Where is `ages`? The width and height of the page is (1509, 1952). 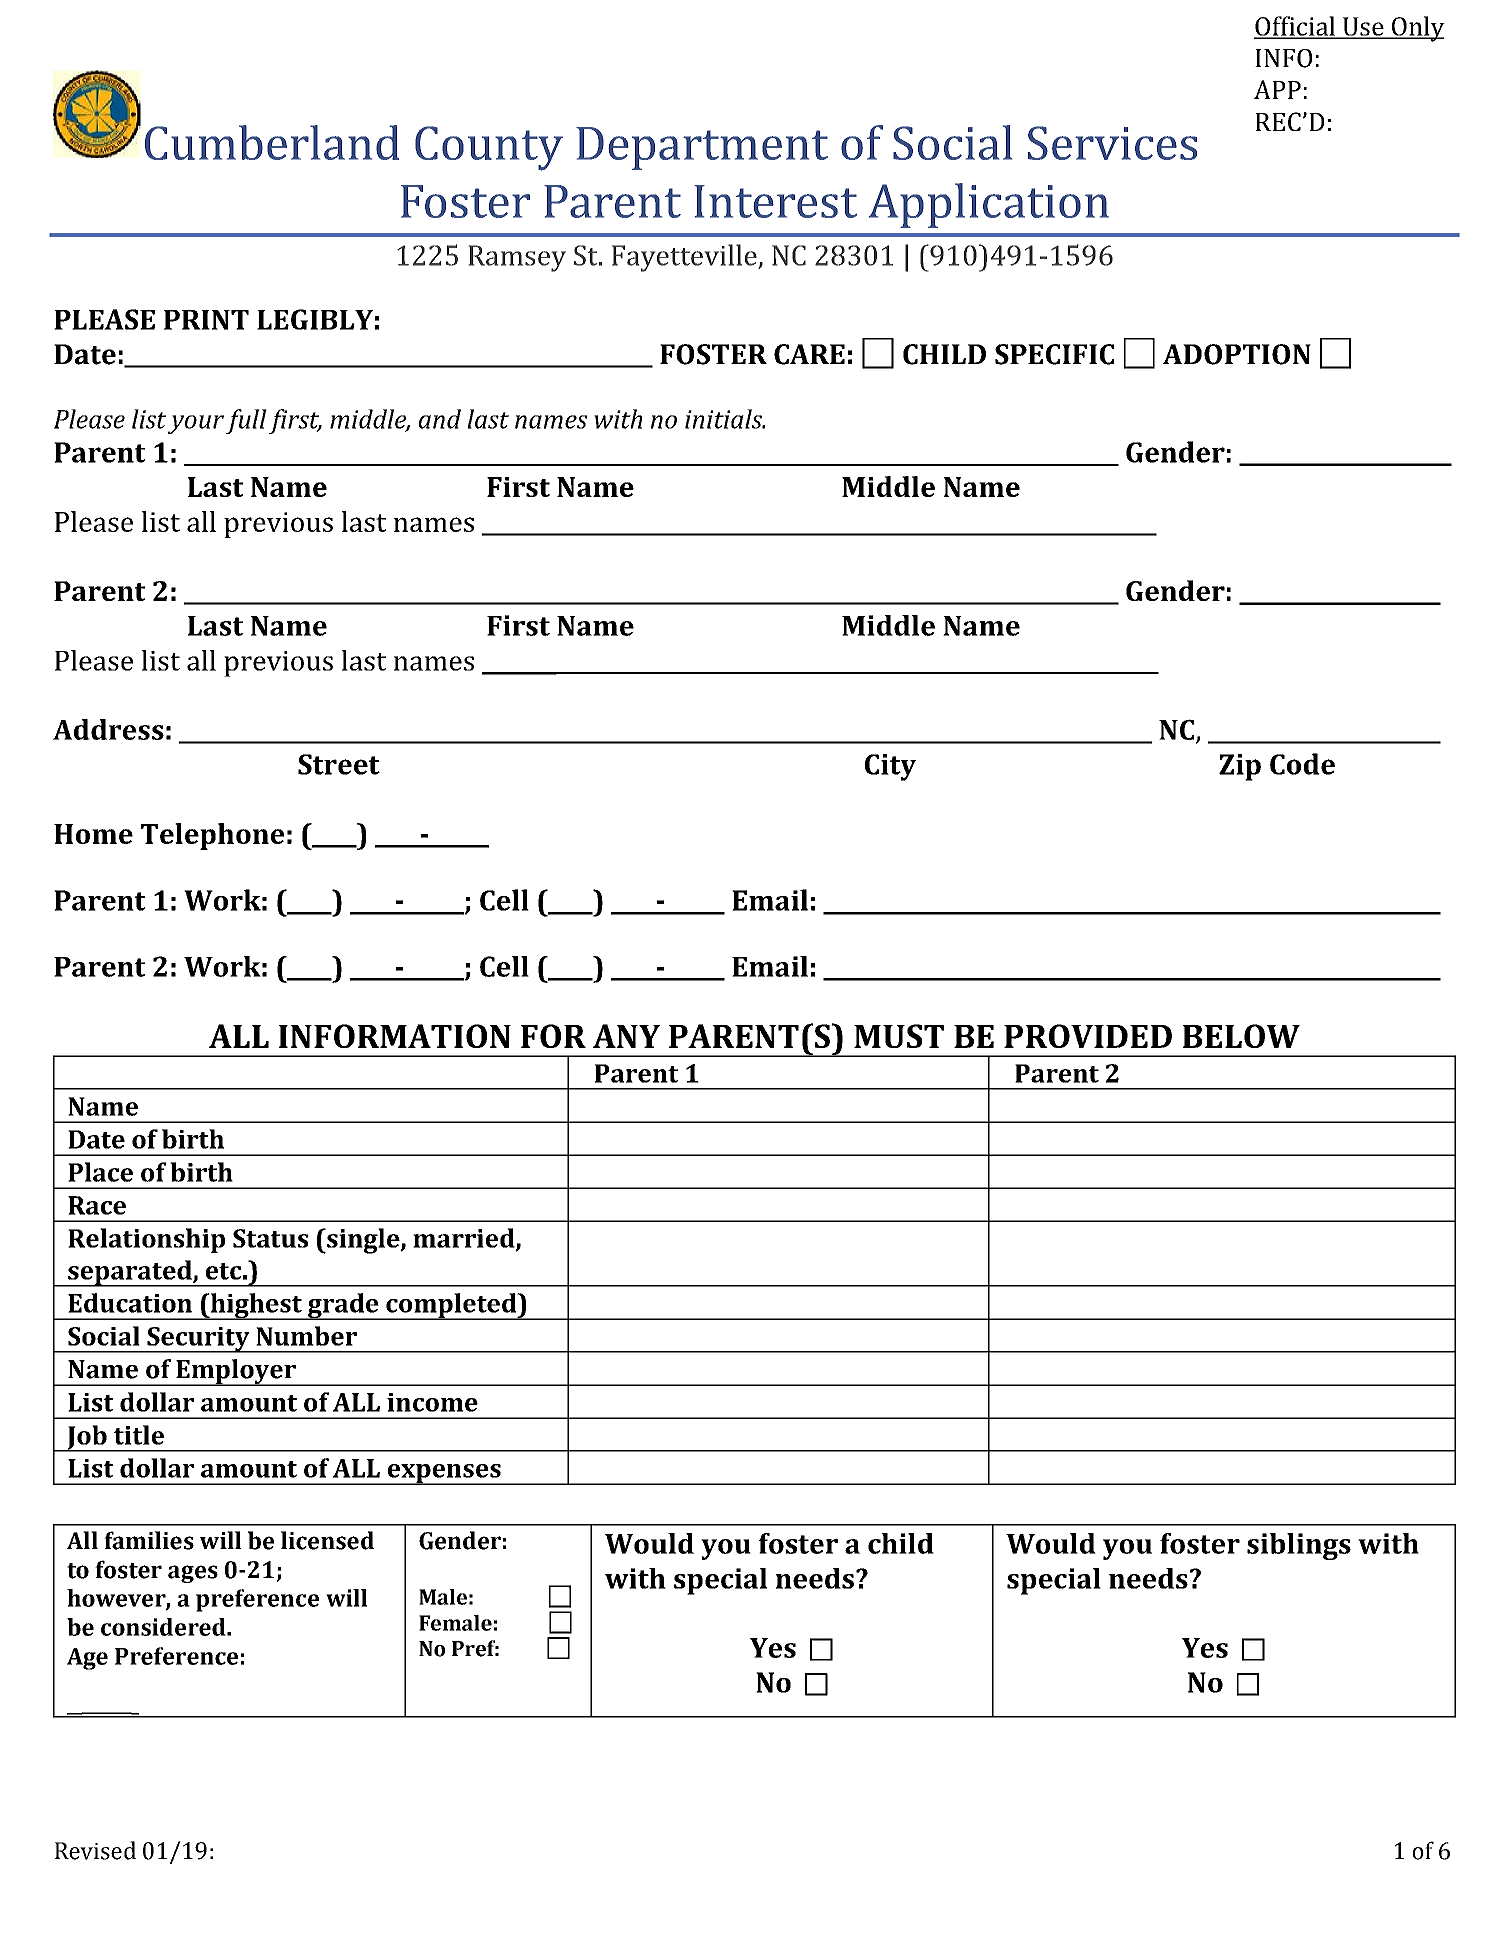
ages is located at coordinates (193, 1574).
